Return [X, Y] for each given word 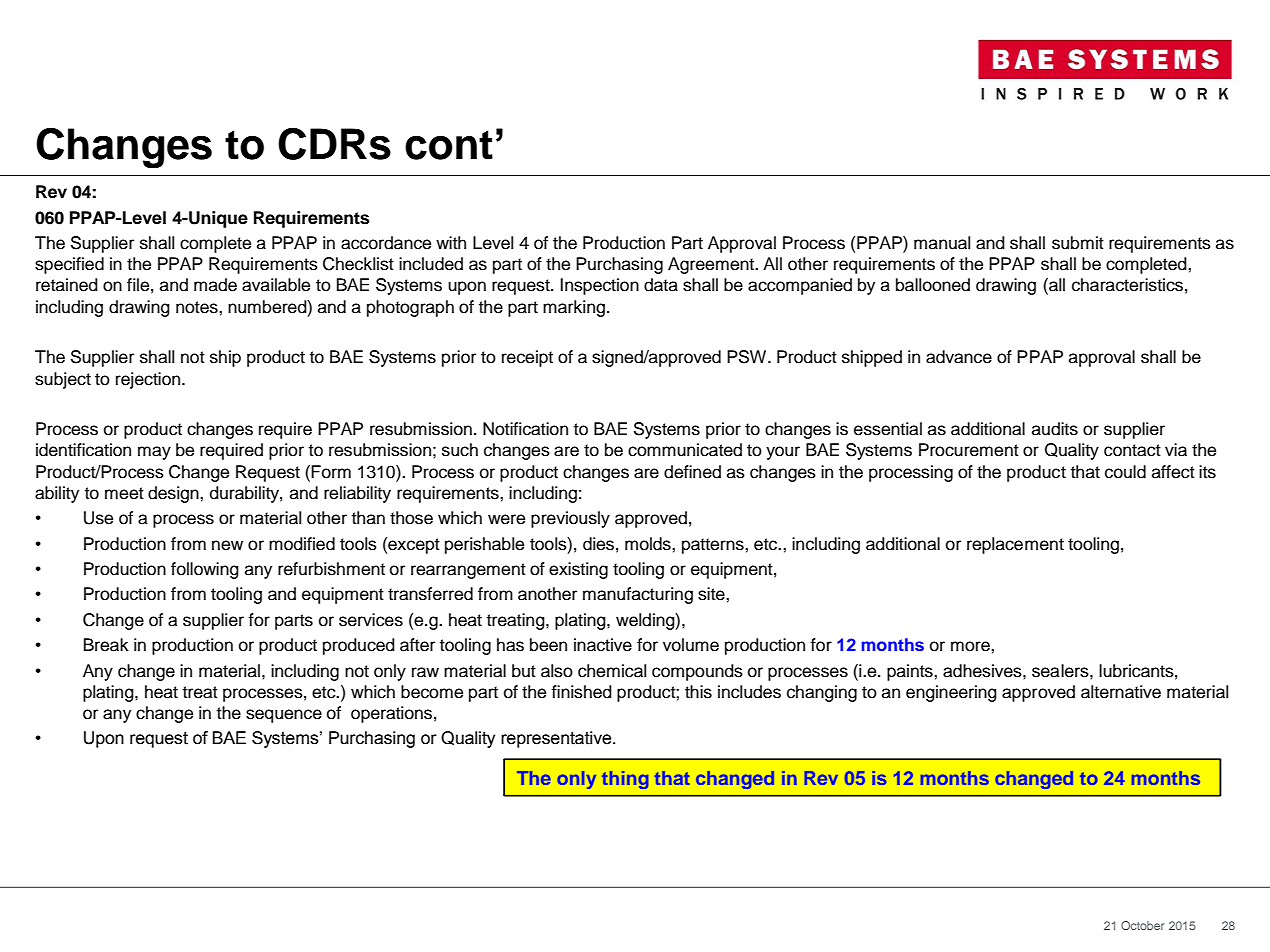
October [1142, 925]
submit [1078, 243]
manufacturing [638, 595]
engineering [951, 693]
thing [625, 780]
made [215, 285]
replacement [1015, 545]
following [205, 570]
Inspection [599, 286]
